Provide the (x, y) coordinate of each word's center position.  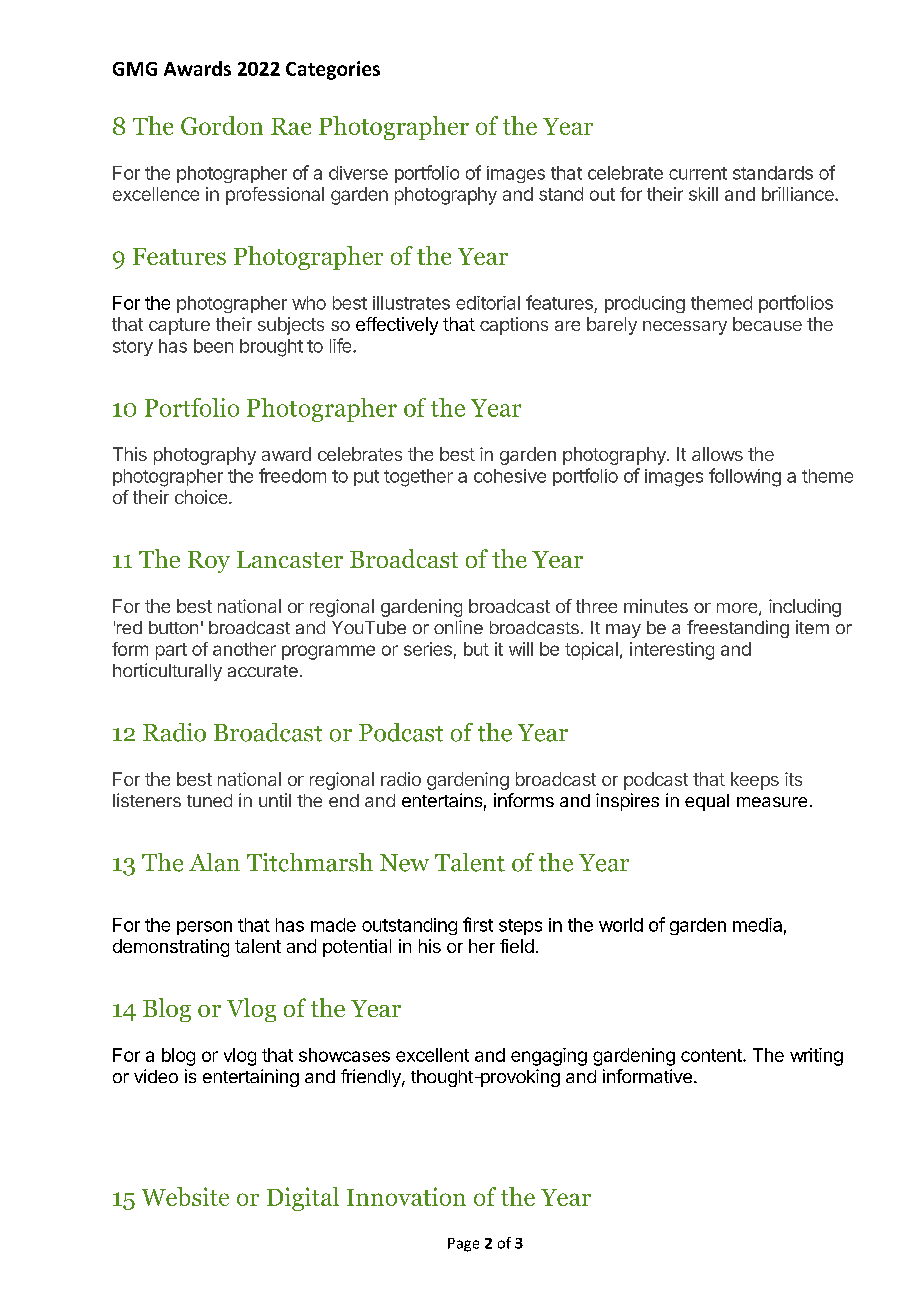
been (213, 346)
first (478, 924)
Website (185, 1196)
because (767, 324)
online (458, 627)
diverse (358, 173)
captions (514, 326)
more (737, 608)
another (244, 649)
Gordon (222, 125)
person (204, 928)
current (698, 173)
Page (463, 1245)
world (621, 925)
